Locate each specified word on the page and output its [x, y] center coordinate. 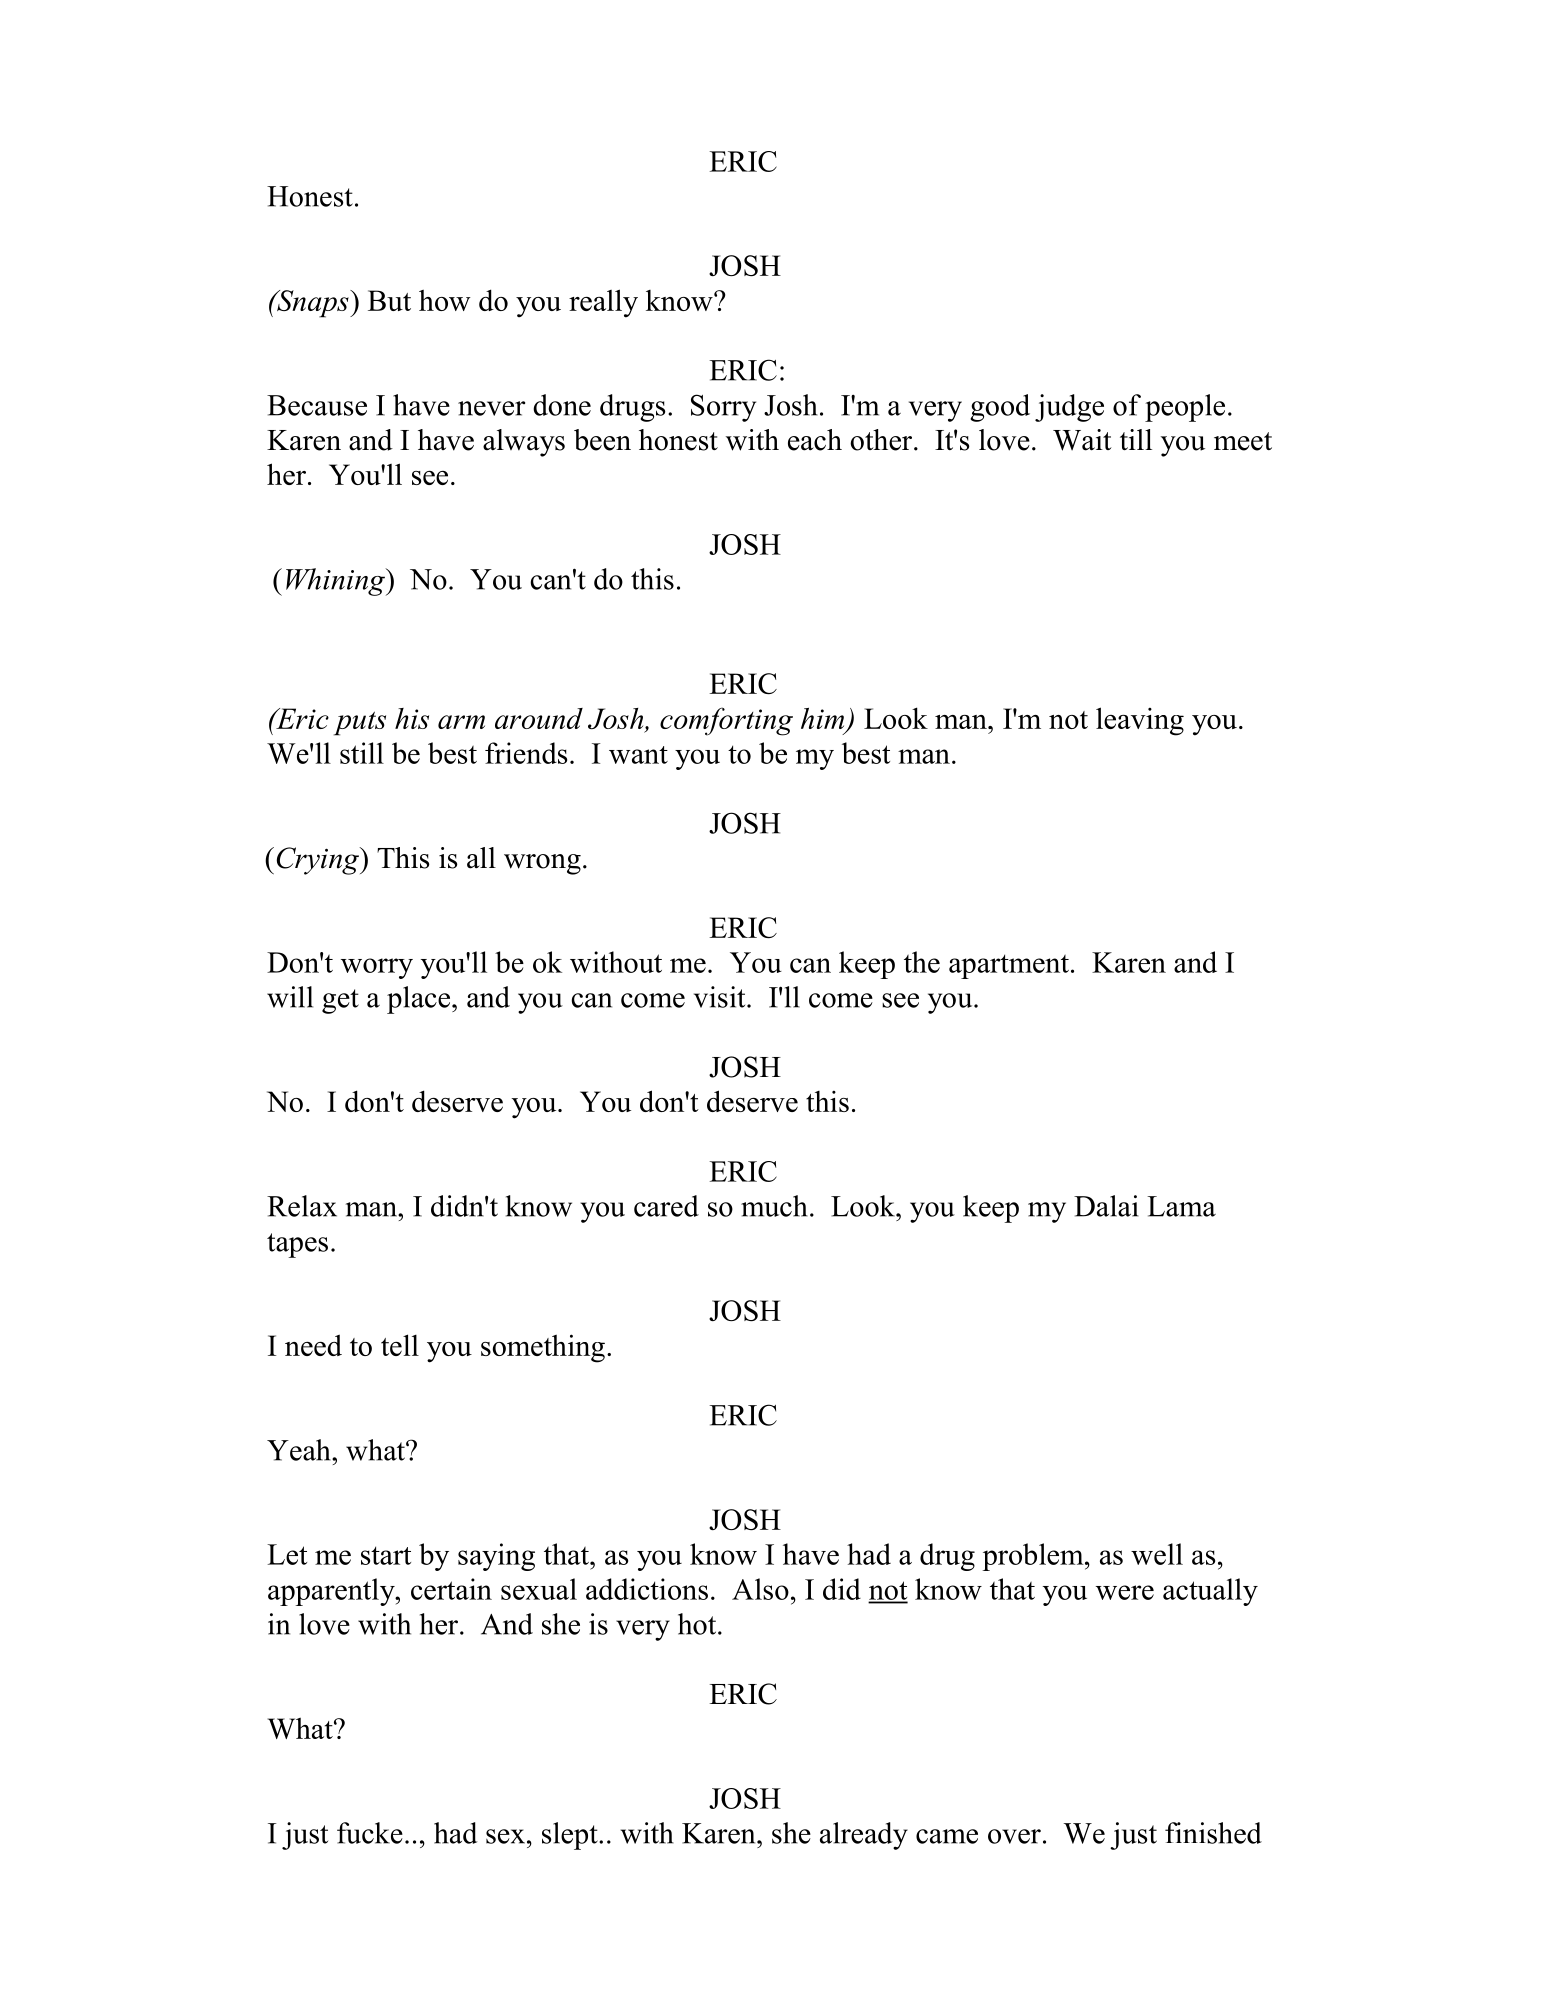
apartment [1009, 966]
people [1185, 408]
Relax [302, 1206]
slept [571, 1836]
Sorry [723, 408]
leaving [1140, 721]
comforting [726, 721]
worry [377, 968]
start [386, 1555]
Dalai [1106, 1206]
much [774, 1206]
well [1157, 1554]
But [389, 300]
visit [721, 997]
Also [760, 1589]
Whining [337, 582]
